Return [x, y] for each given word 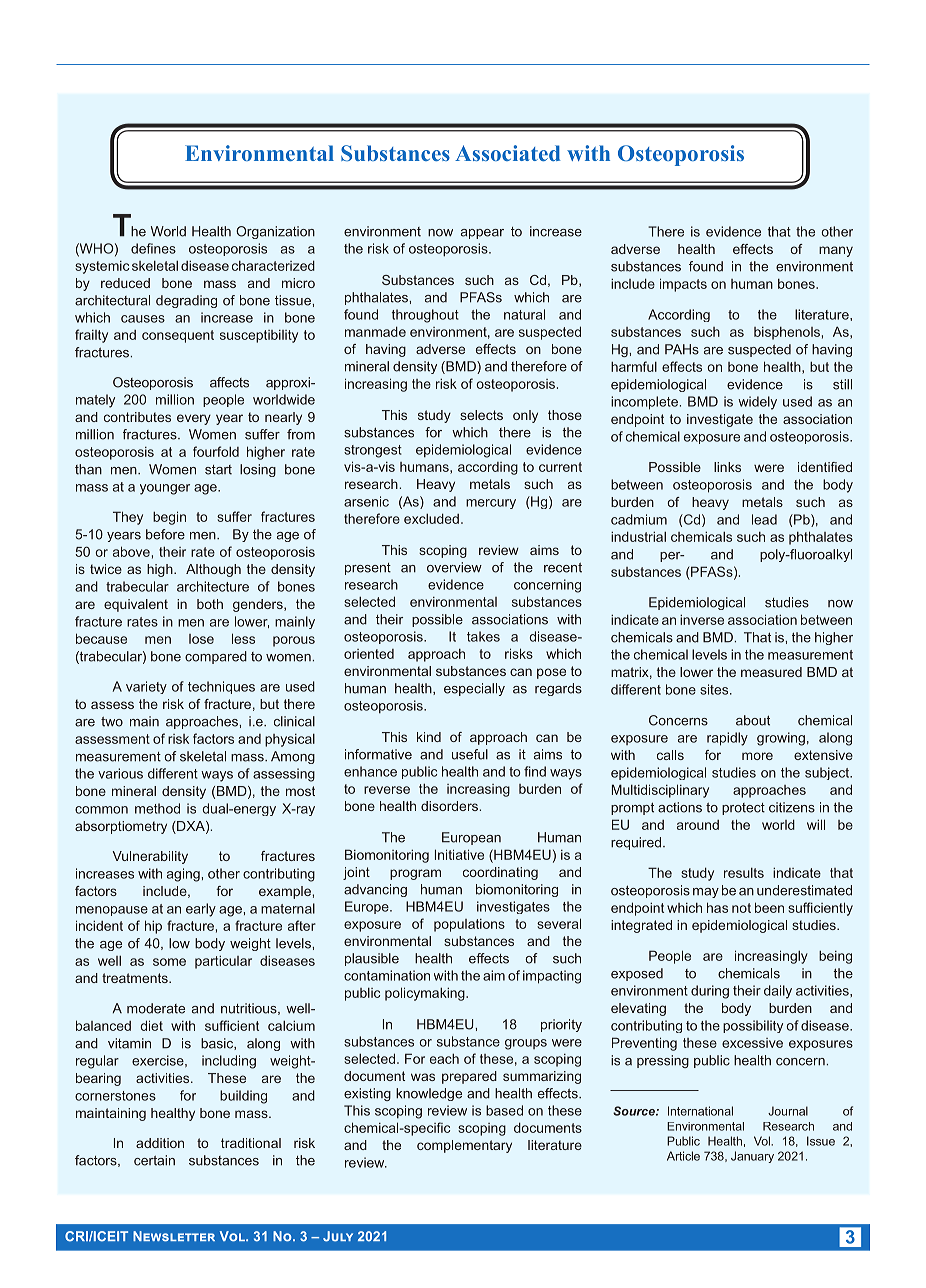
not [741, 908]
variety [146, 687]
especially [474, 689]
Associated [508, 153]
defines [153, 248]
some [169, 962]
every [194, 419]
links [727, 467]
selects [481, 415]
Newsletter [174, 1236]
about [753, 720]
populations [469, 925]
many [836, 251]
